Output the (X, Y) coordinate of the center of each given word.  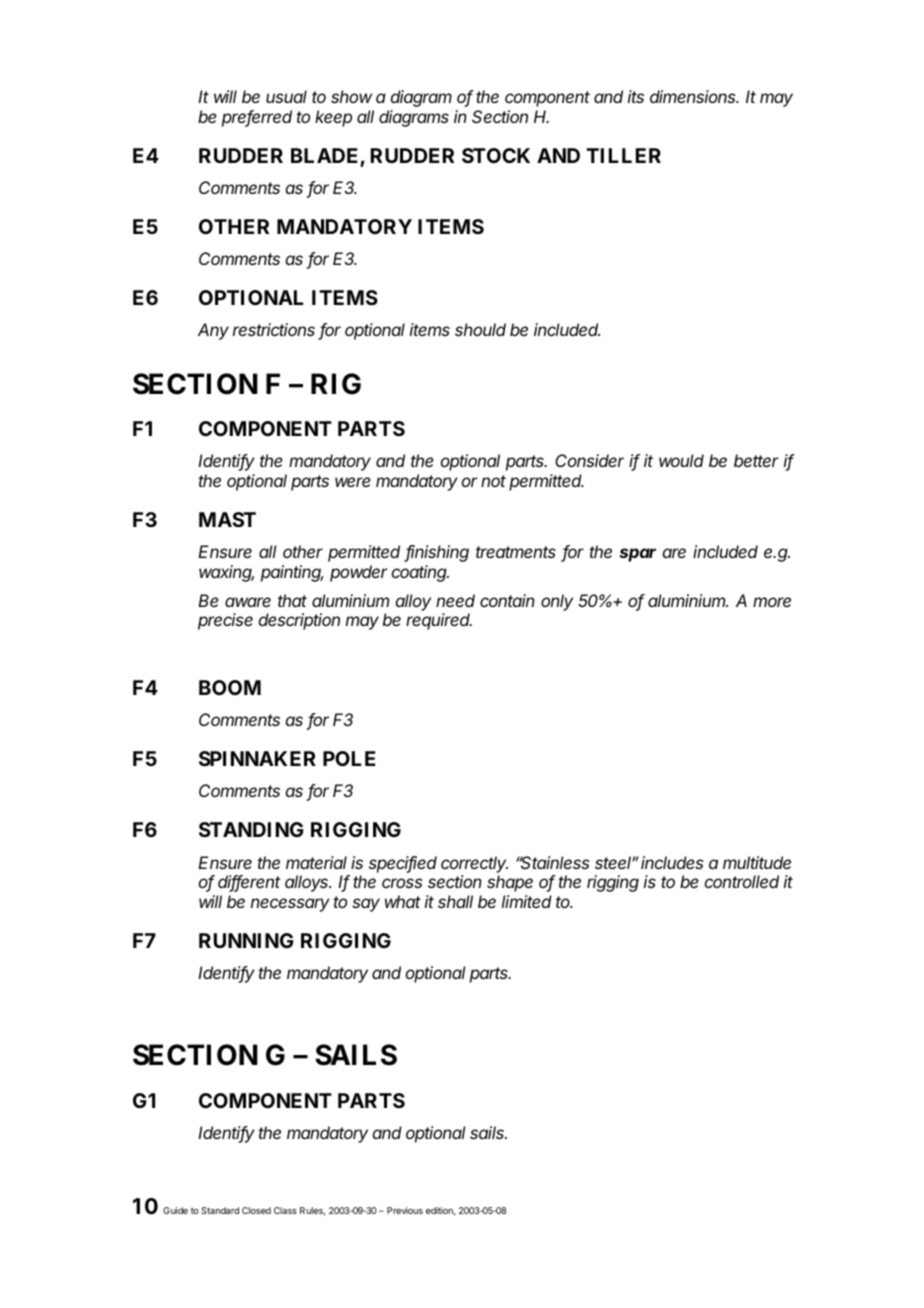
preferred (257, 118)
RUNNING (246, 940)
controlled (742, 881)
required (439, 621)
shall (455, 901)
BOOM (230, 687)
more (772, 602)
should (480, 329)
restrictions (274, 329)
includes (672, 862)
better (756, 460)
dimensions (694, 96)
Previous (405, 1210)
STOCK (496, 155)
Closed (256, 1210)
